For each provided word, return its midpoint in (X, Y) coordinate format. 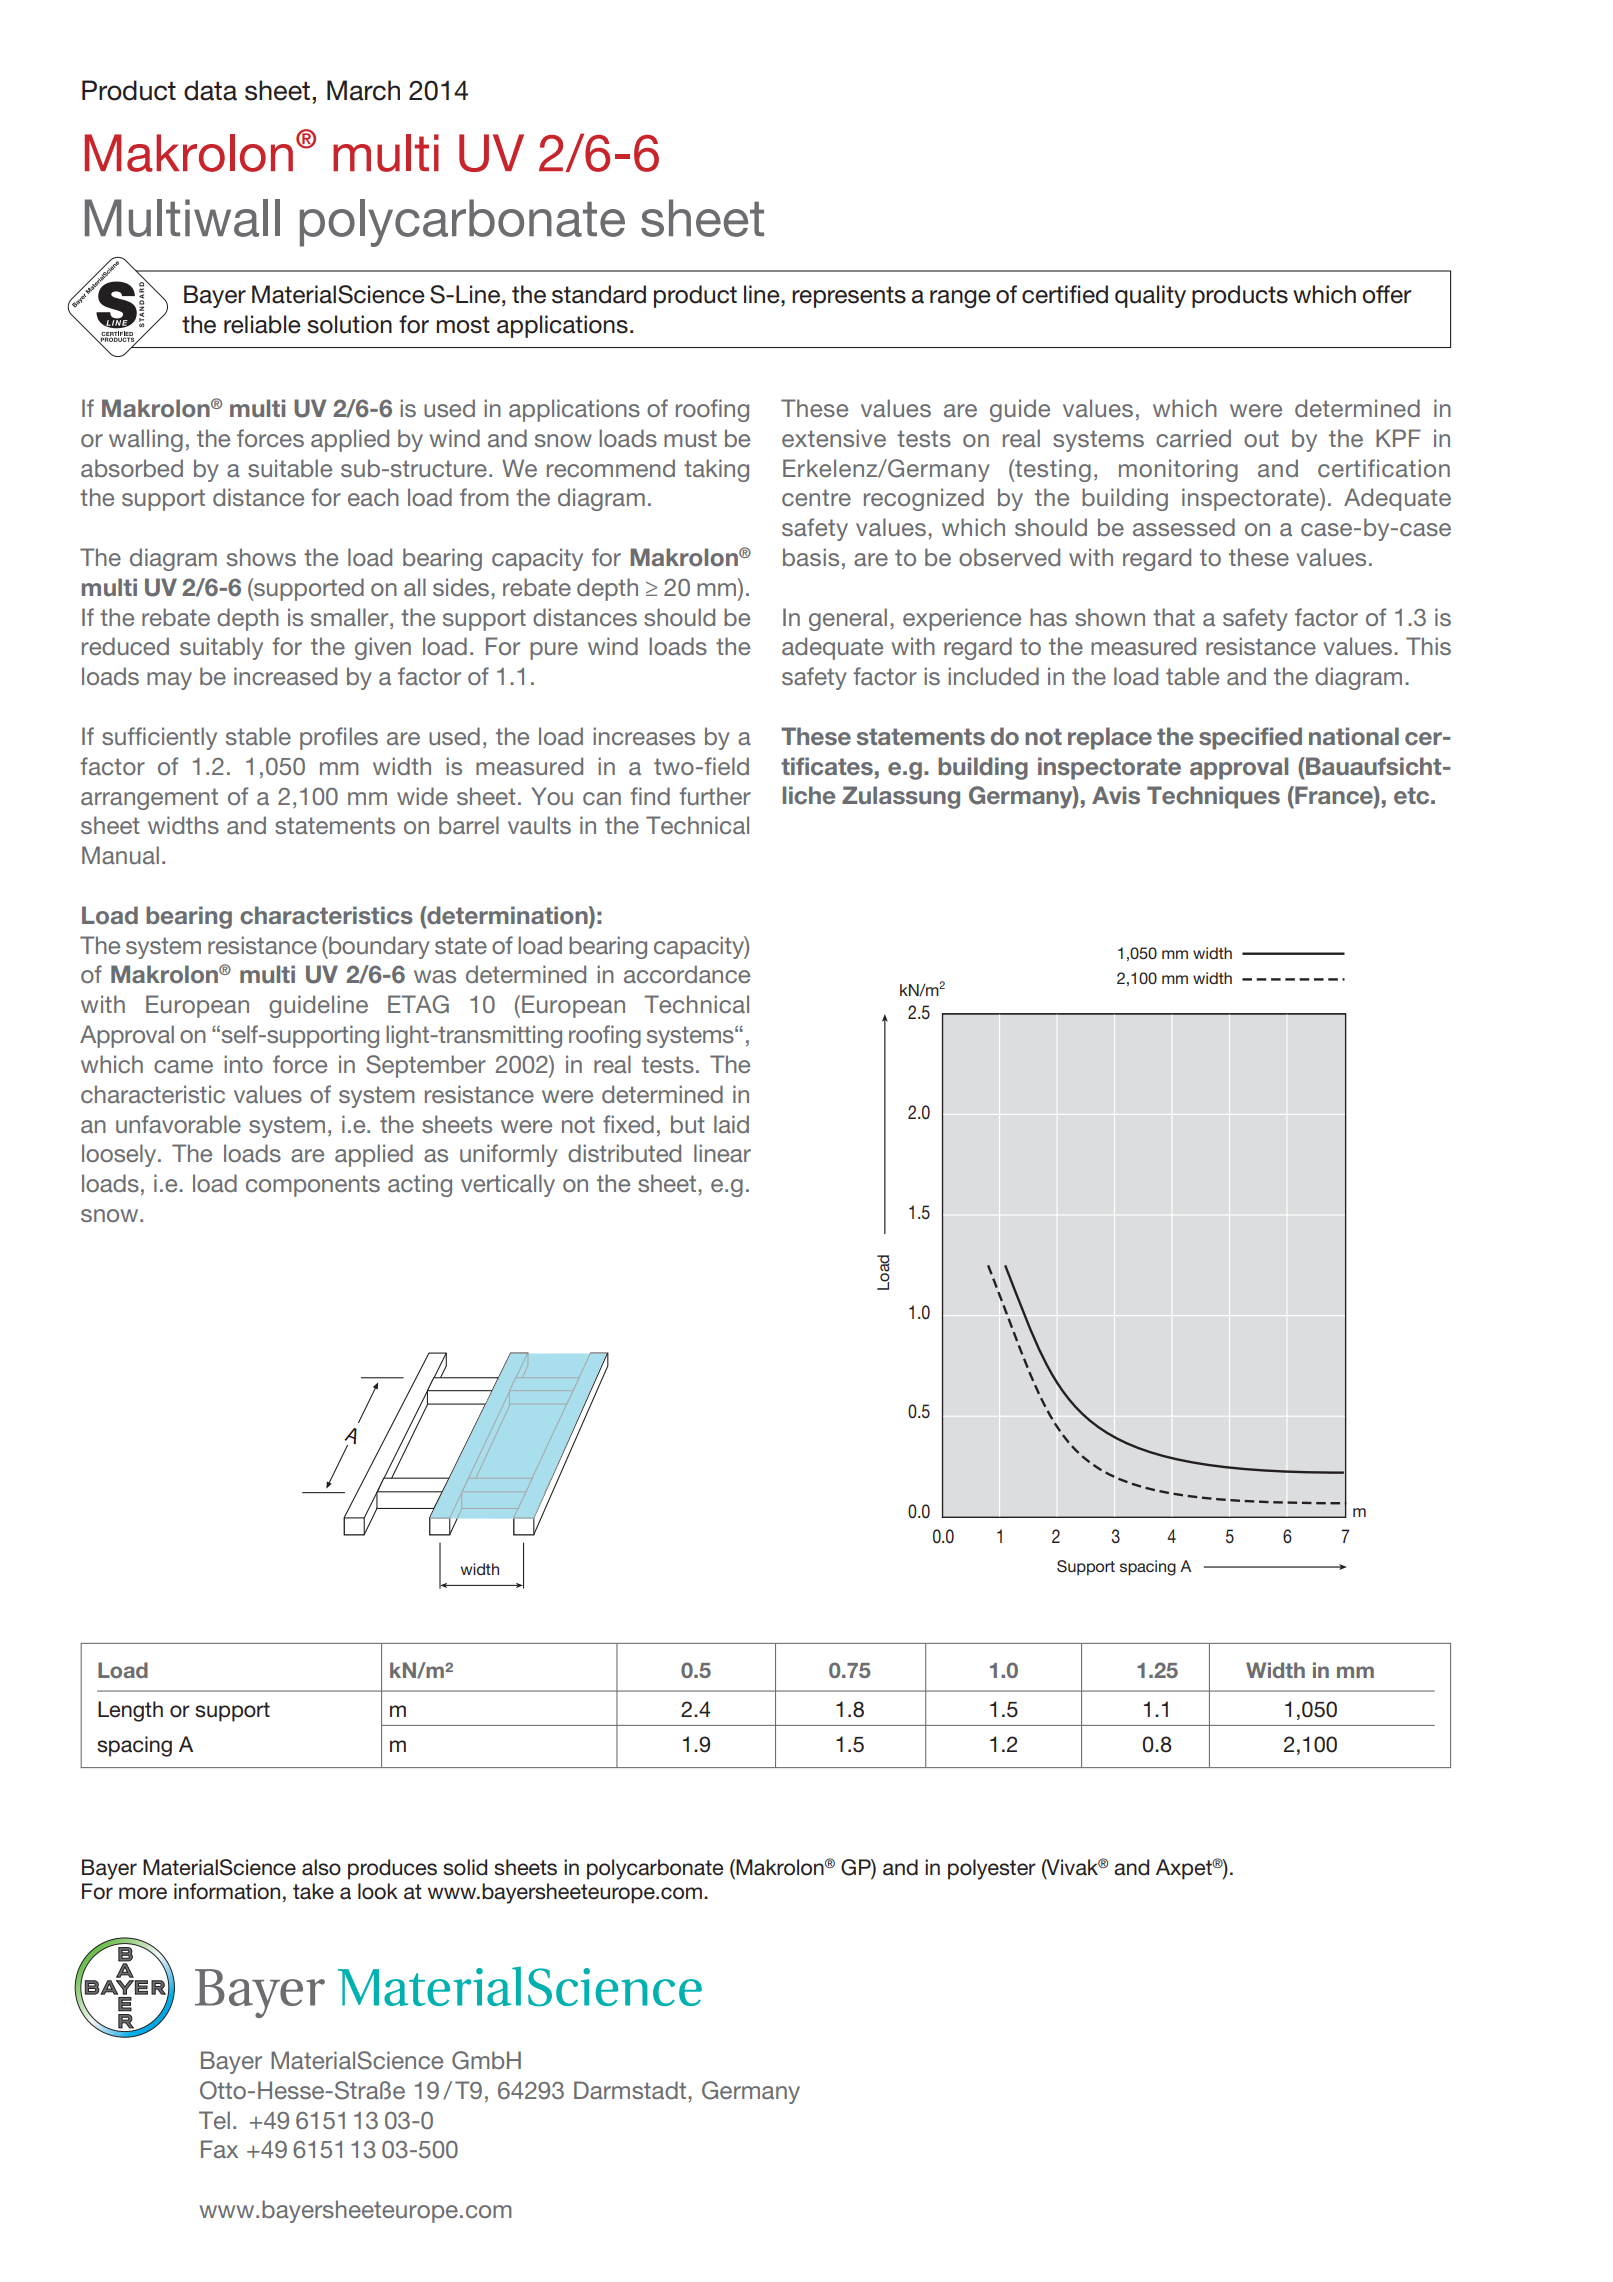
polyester (992, 1869)
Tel (214, 2120)
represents (849, 297)
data (210, 90)
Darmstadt (631, 2090)
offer (1387, 294)
